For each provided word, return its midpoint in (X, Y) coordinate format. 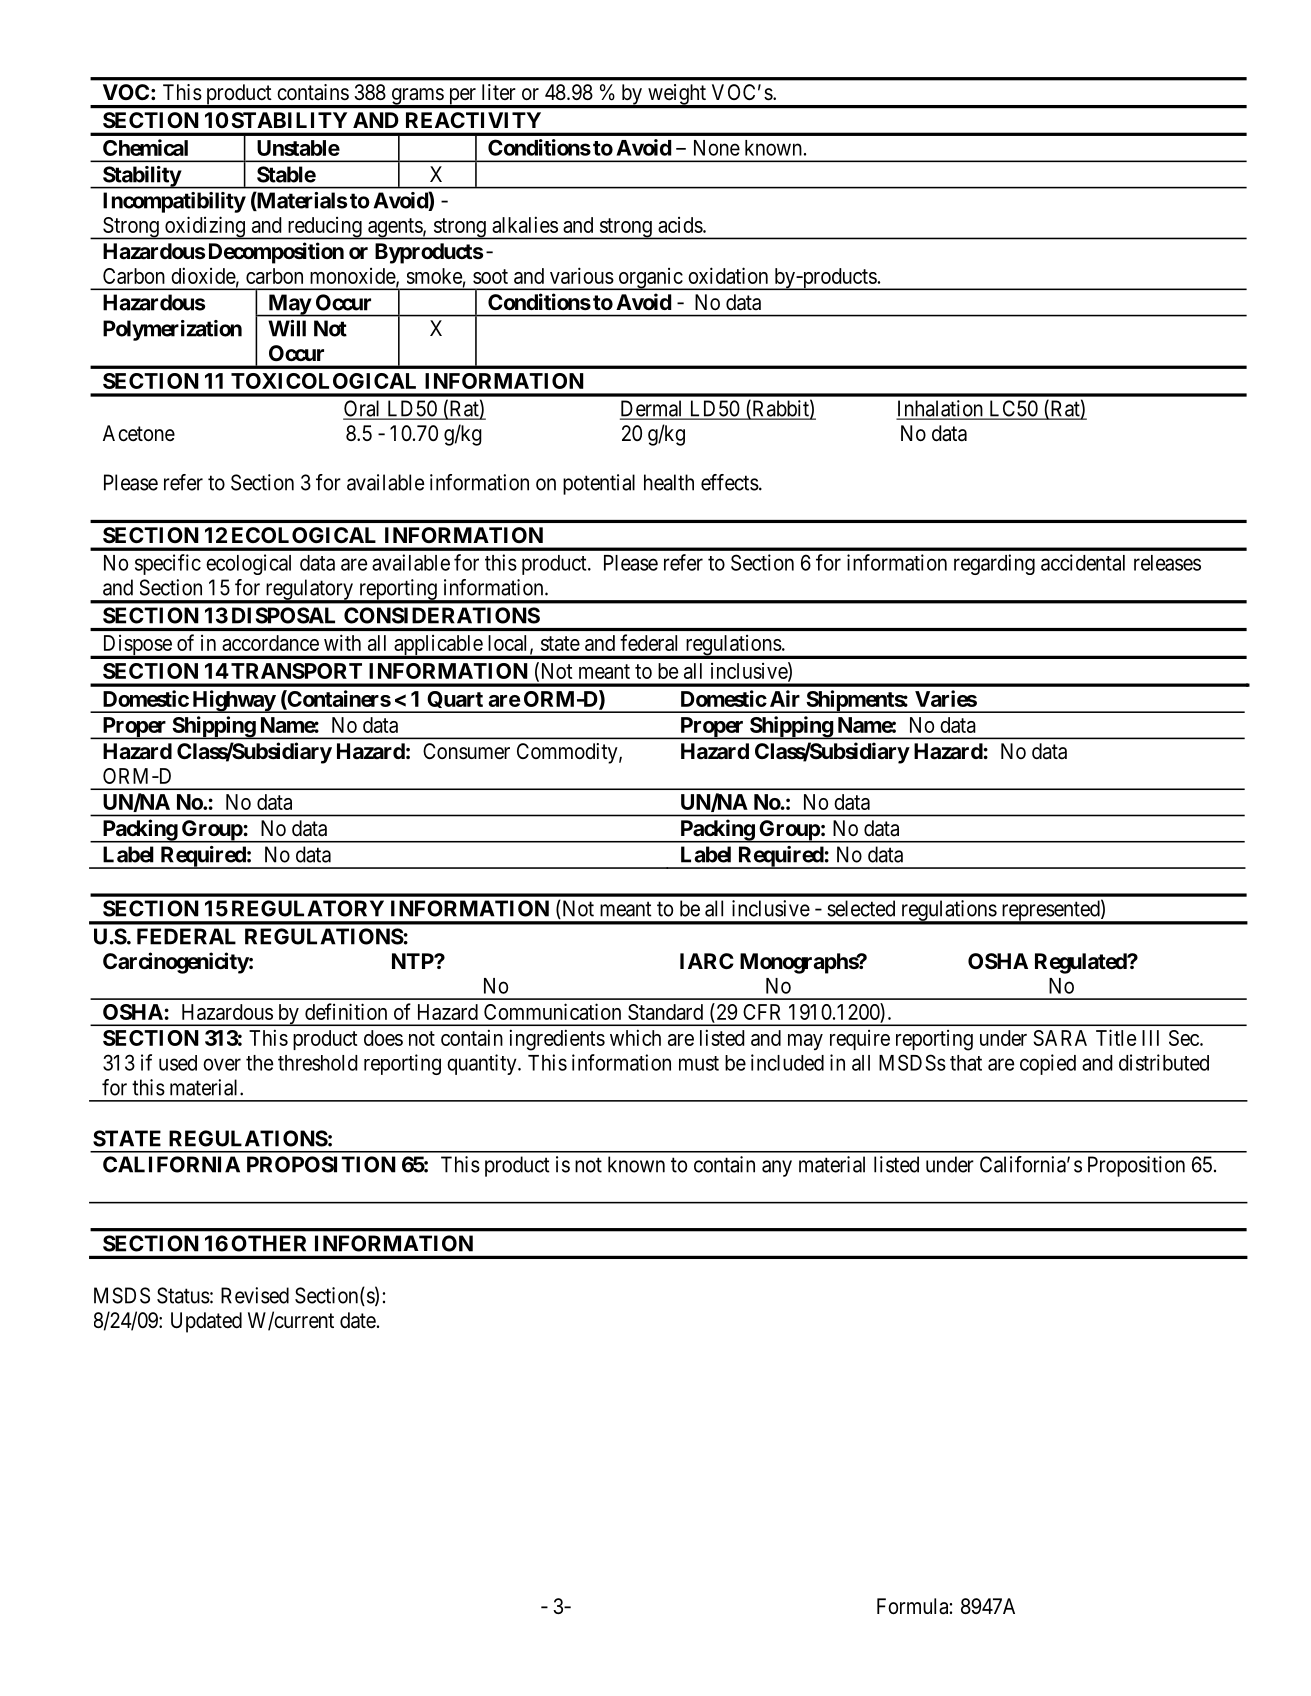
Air (785, 698)
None (717, 148)
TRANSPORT (296, 671)
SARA (1060, 1038)
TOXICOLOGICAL (323, 381)
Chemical (145, 147)
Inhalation (940, 409)
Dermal (653, 409)
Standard (665, 1012)
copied (1048, 1064)
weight (677, 95)
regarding (994, 564)
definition (346, 1011)
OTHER (268, 1243)
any (777, 1168)
